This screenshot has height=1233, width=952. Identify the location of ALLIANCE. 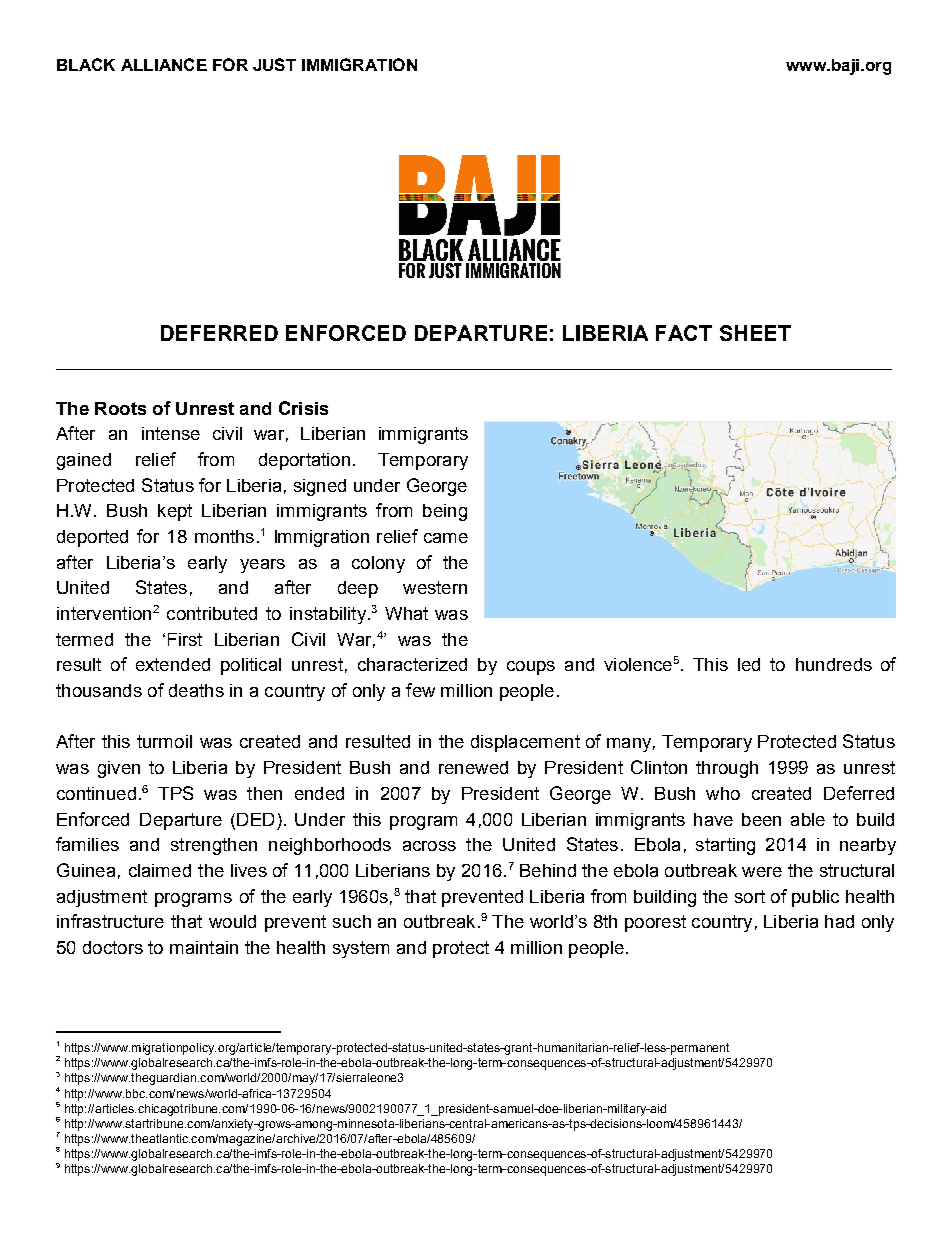
(164, 64).
